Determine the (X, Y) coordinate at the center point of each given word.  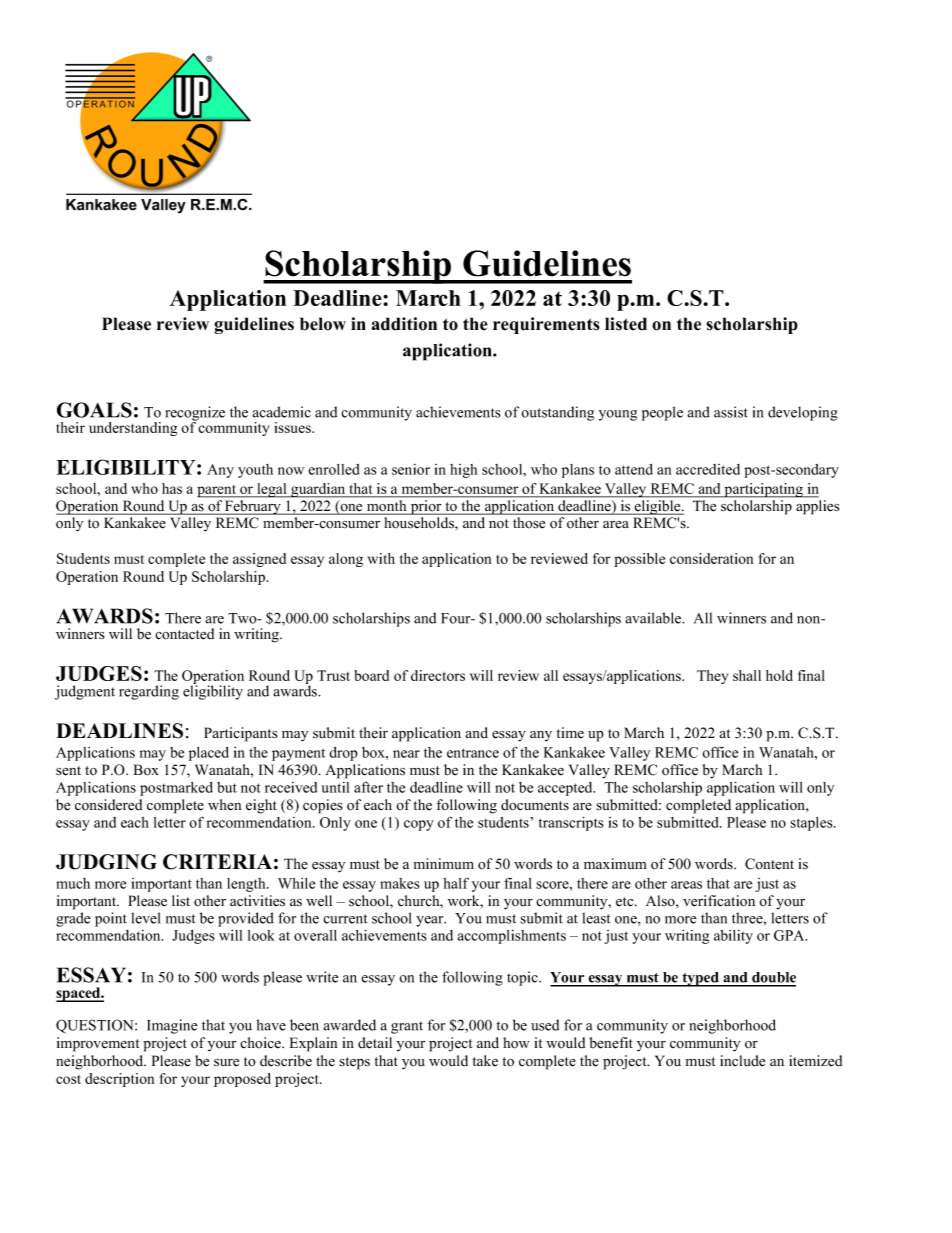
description (119, 1080)
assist (731, 412)
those (529, 522)
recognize (195, 414)
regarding (149, 692)
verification (719, 901)
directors (438, 675)
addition (404, 324)
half (456, 883)
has (172, 488)
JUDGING (106, 862)
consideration (711, 558)
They (712, 677)
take (485, 1060)
